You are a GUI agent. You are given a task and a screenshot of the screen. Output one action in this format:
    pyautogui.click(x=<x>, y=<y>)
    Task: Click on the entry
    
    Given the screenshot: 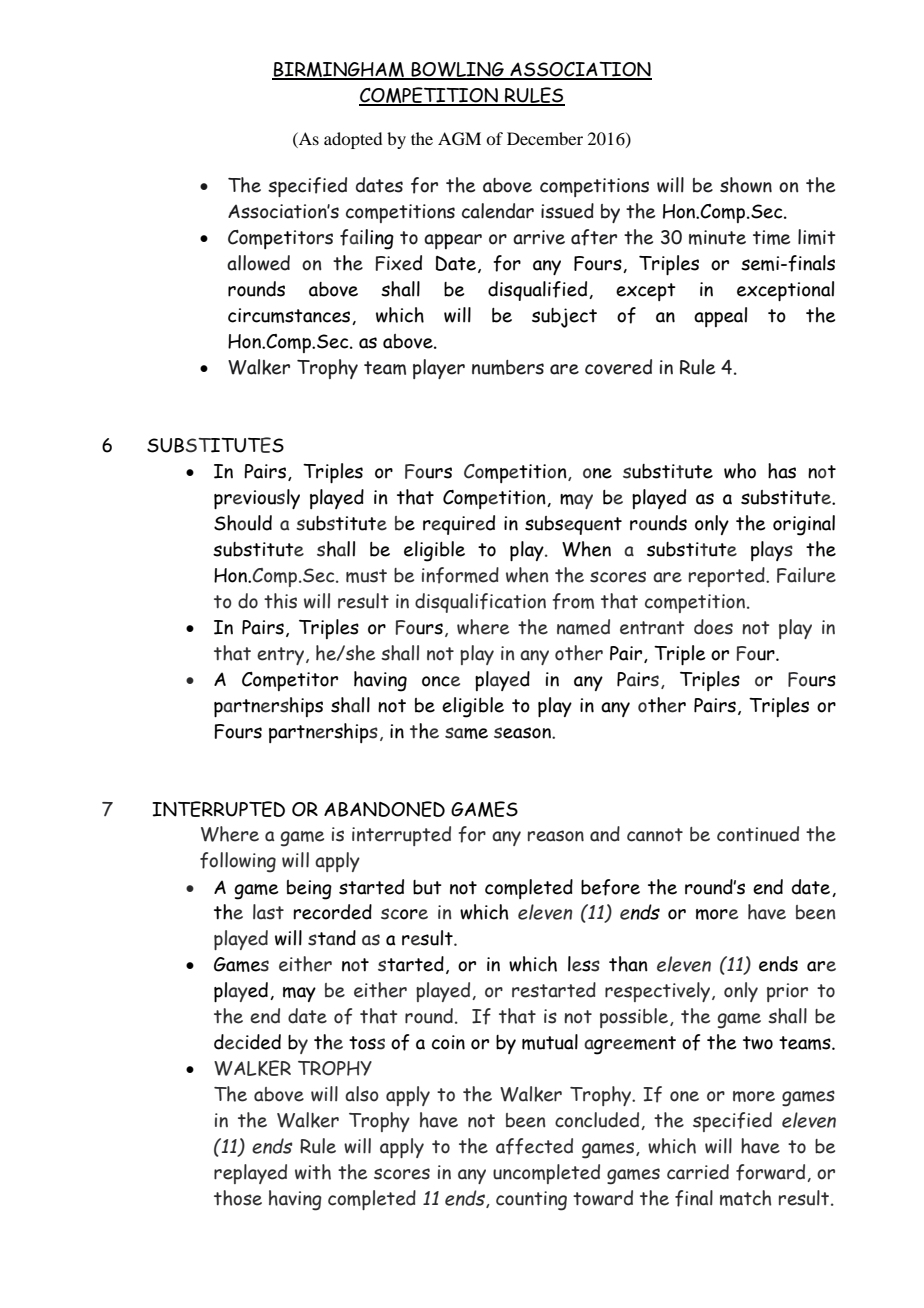 What is the action you would take?
    pyautogui.click(x=282, y=656)
